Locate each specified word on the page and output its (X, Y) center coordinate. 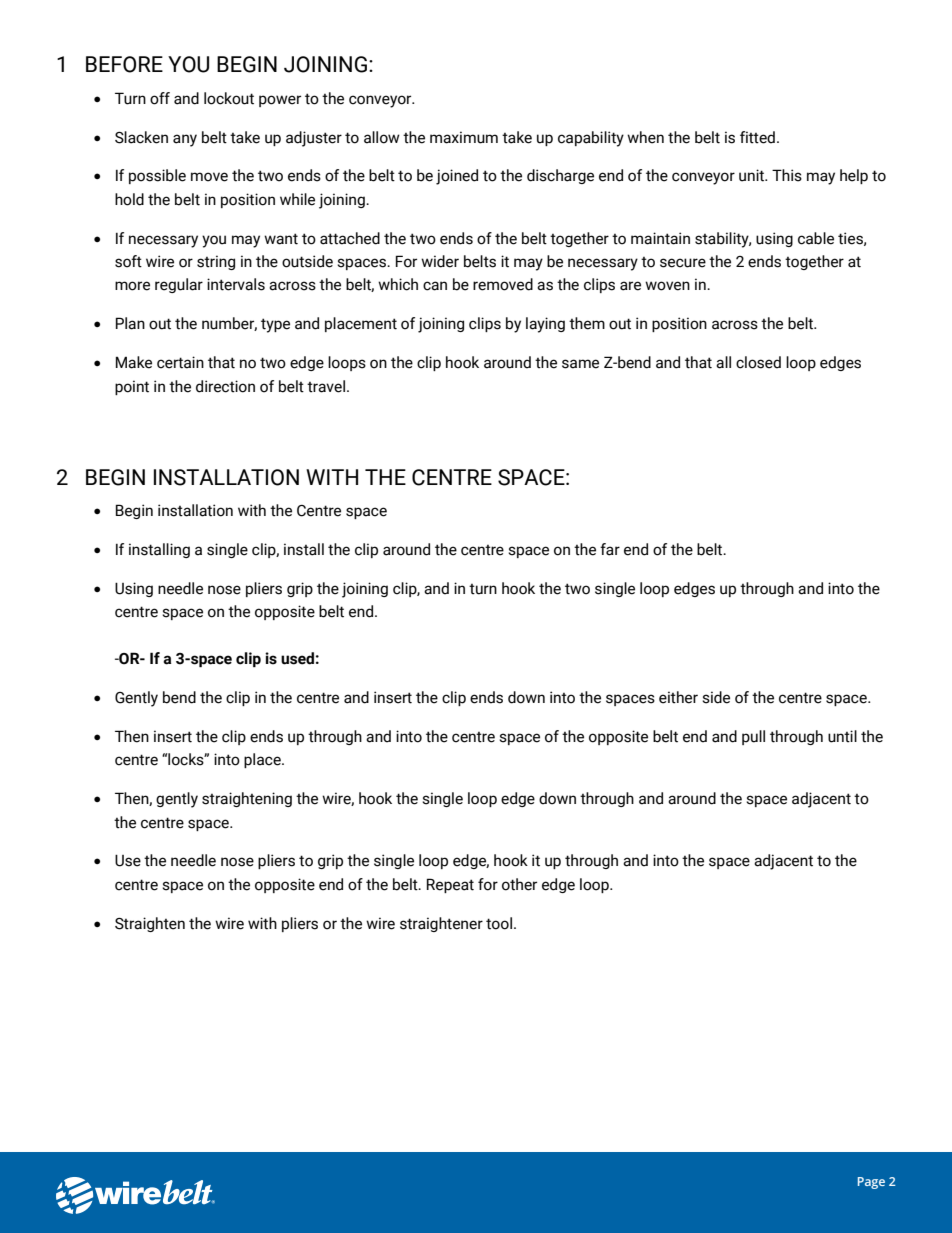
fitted (757, 137)
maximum (464, 137)
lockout (229, 98)
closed (758, 362)
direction (225, 386)
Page (871, 1183)
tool (499, 923)
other (519, 884)
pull (753, 737)
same (580, 364)
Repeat (450, 885)
